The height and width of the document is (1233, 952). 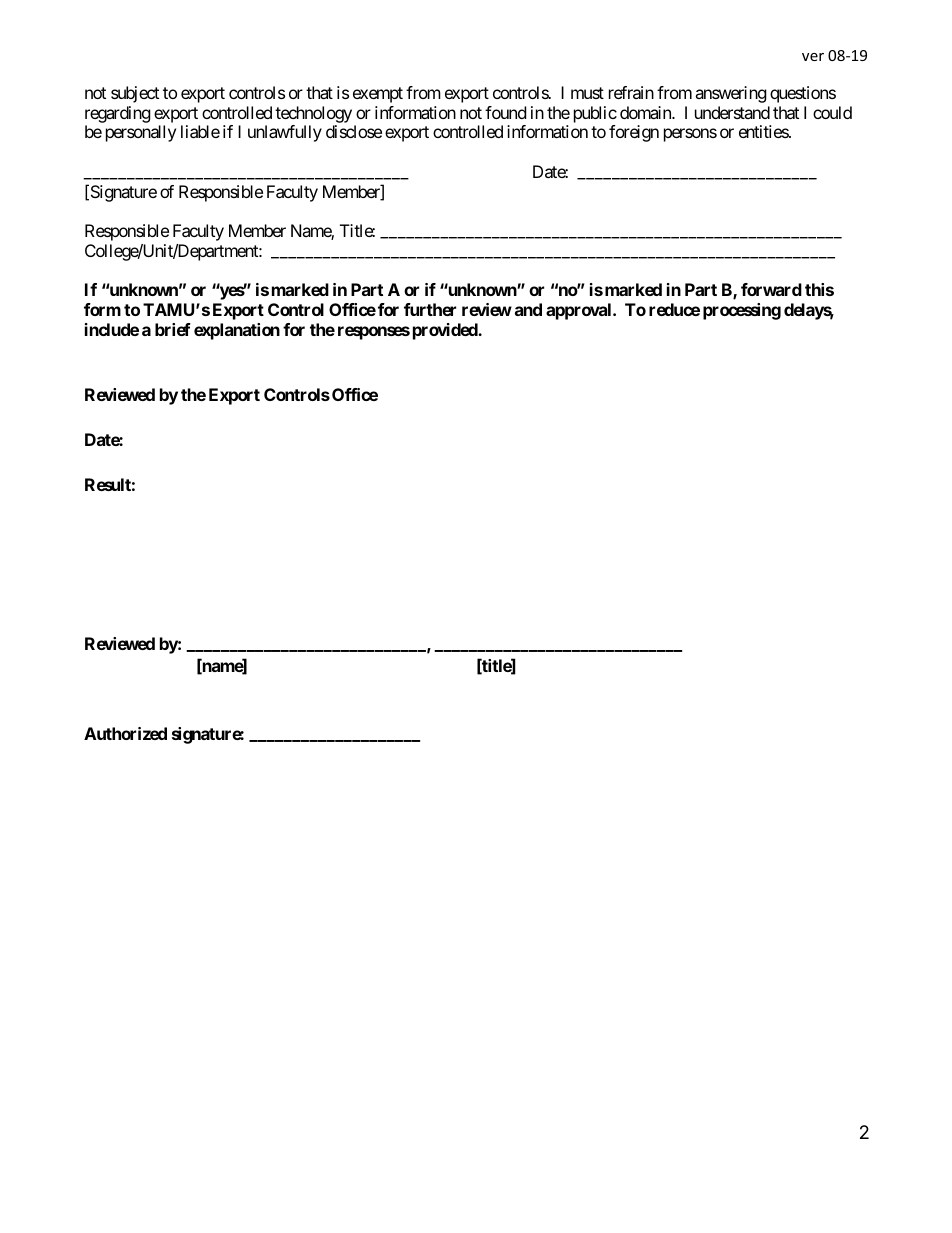 What do you see at coordinates (125, 733) in the document?
I see `Authorized` at bounding box center [125, 733].
